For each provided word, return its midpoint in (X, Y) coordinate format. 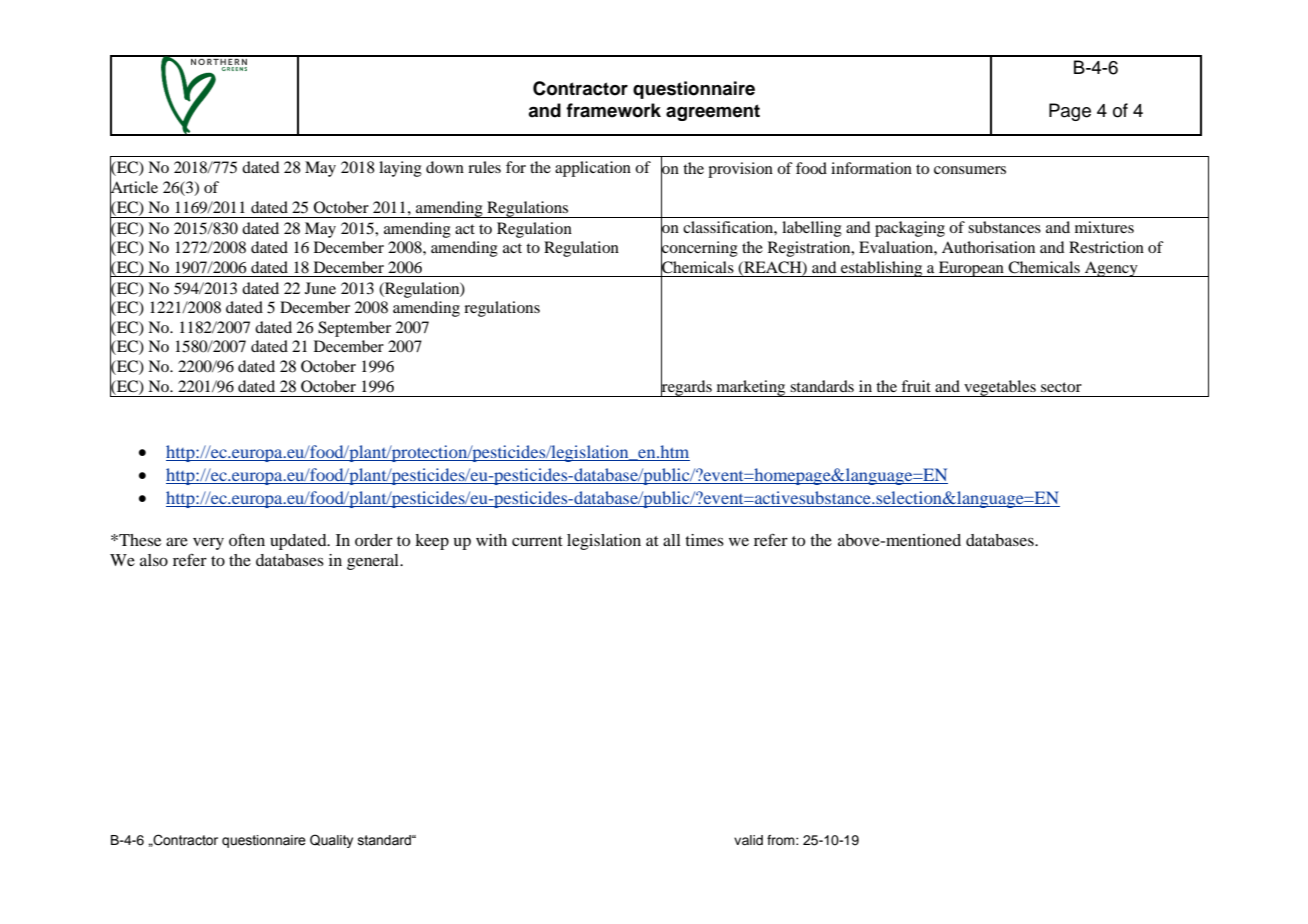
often (247, 540)
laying (400, 169)
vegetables (1000, 388)
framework (613, 110)
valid (748, 840)
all (672, 540)
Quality (331, 841)
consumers (970, 170)
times (704, 540)
